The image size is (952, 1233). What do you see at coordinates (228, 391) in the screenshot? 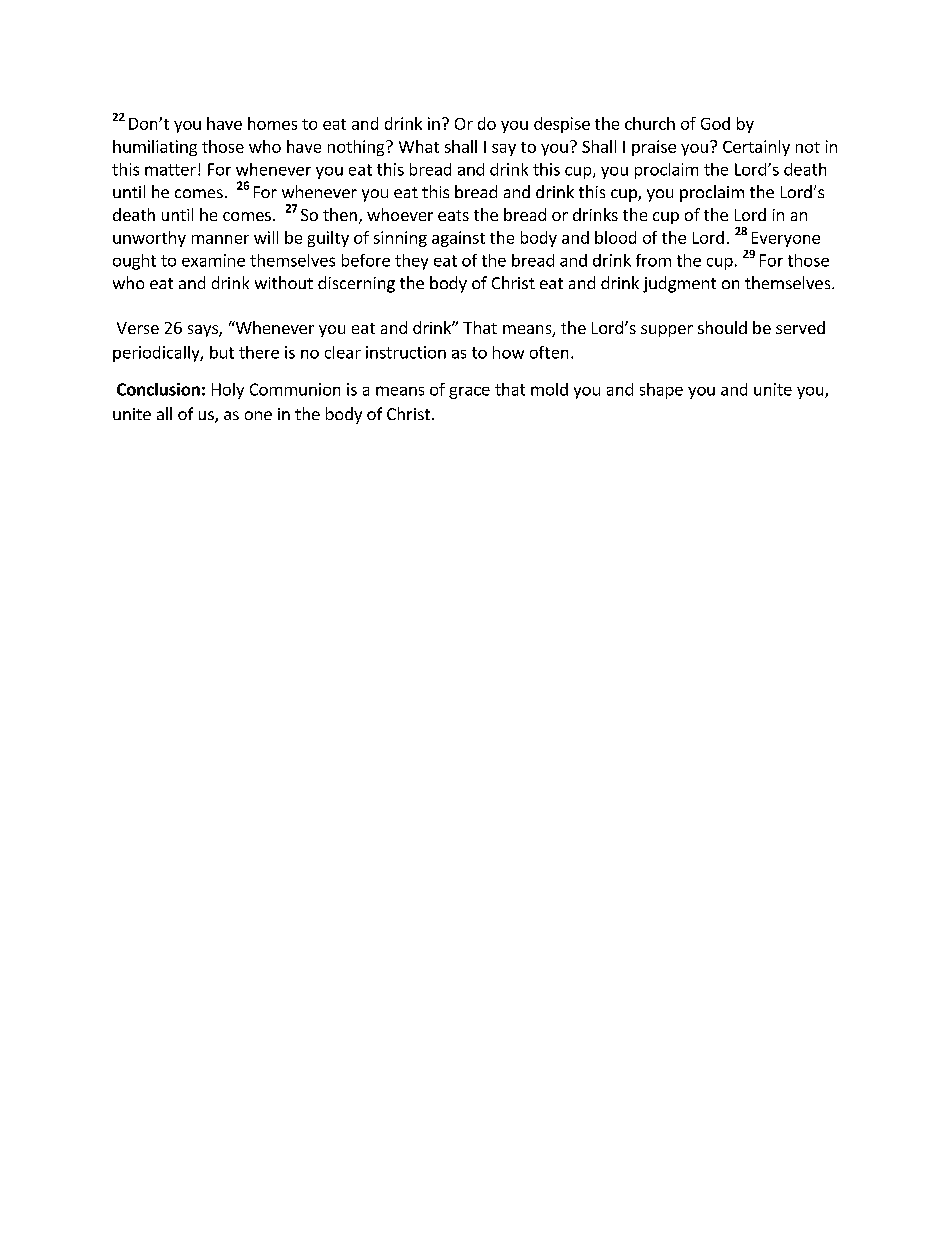
I see `Holy` at bounding box center [228, 391].
